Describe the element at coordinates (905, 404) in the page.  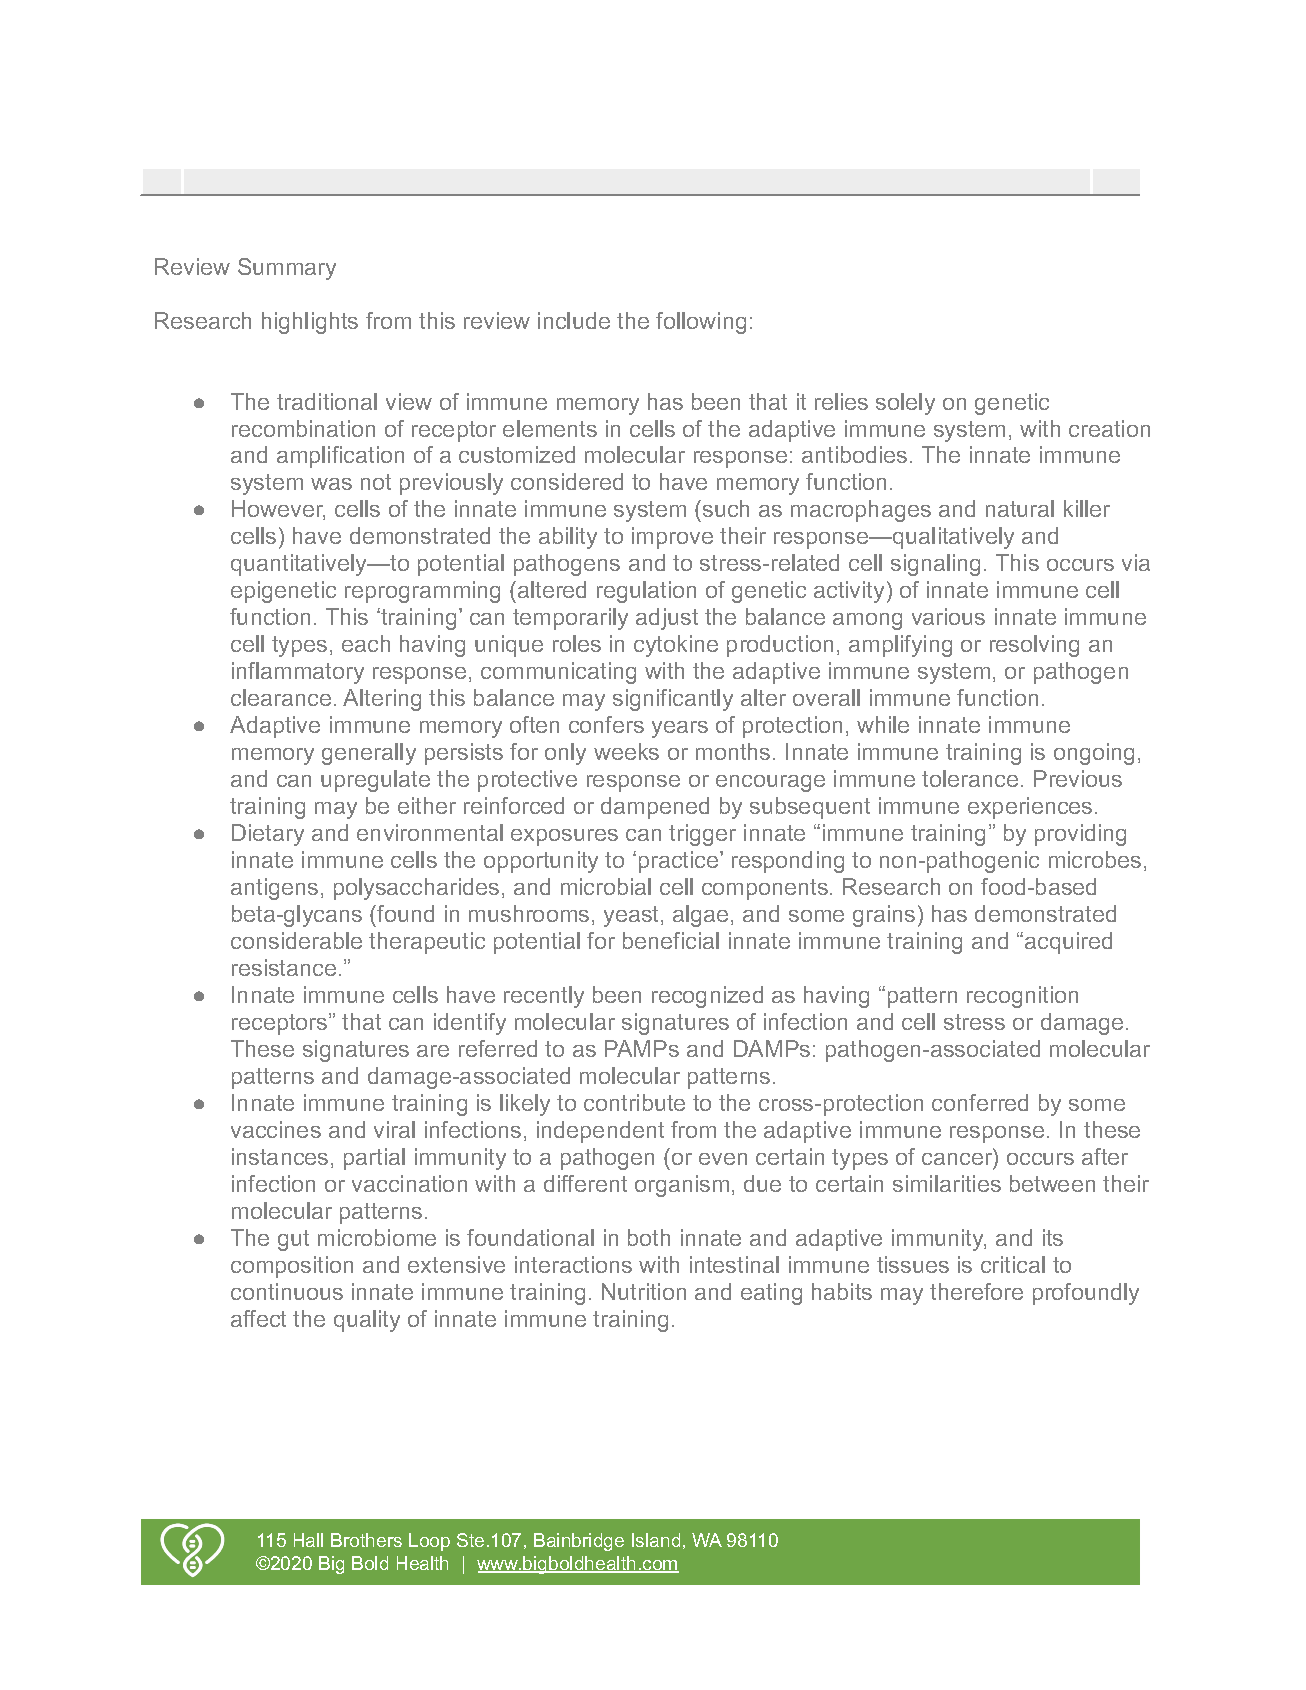
I see `solely` at that location.
